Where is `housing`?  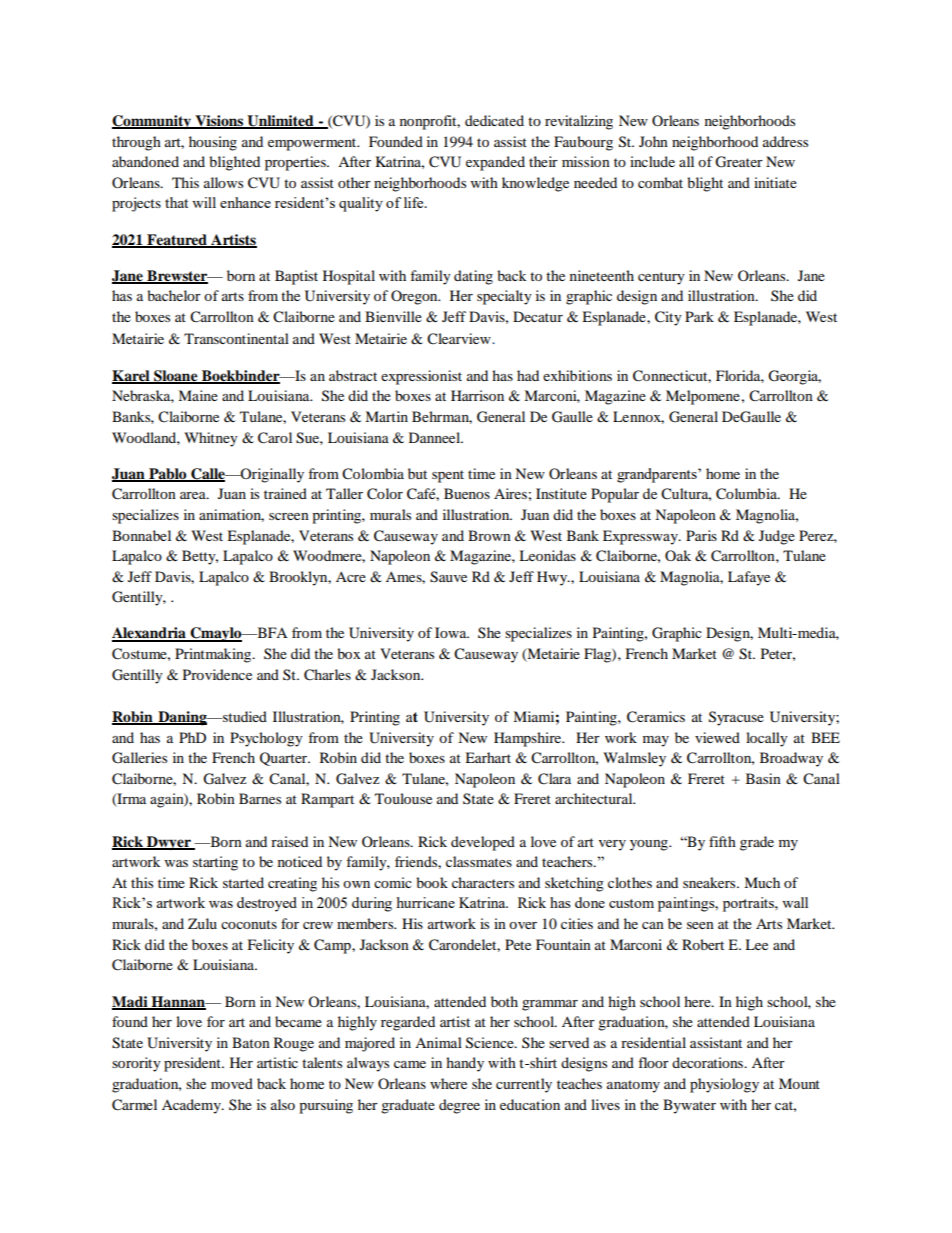
housing is located at coordinates (213, 143).
